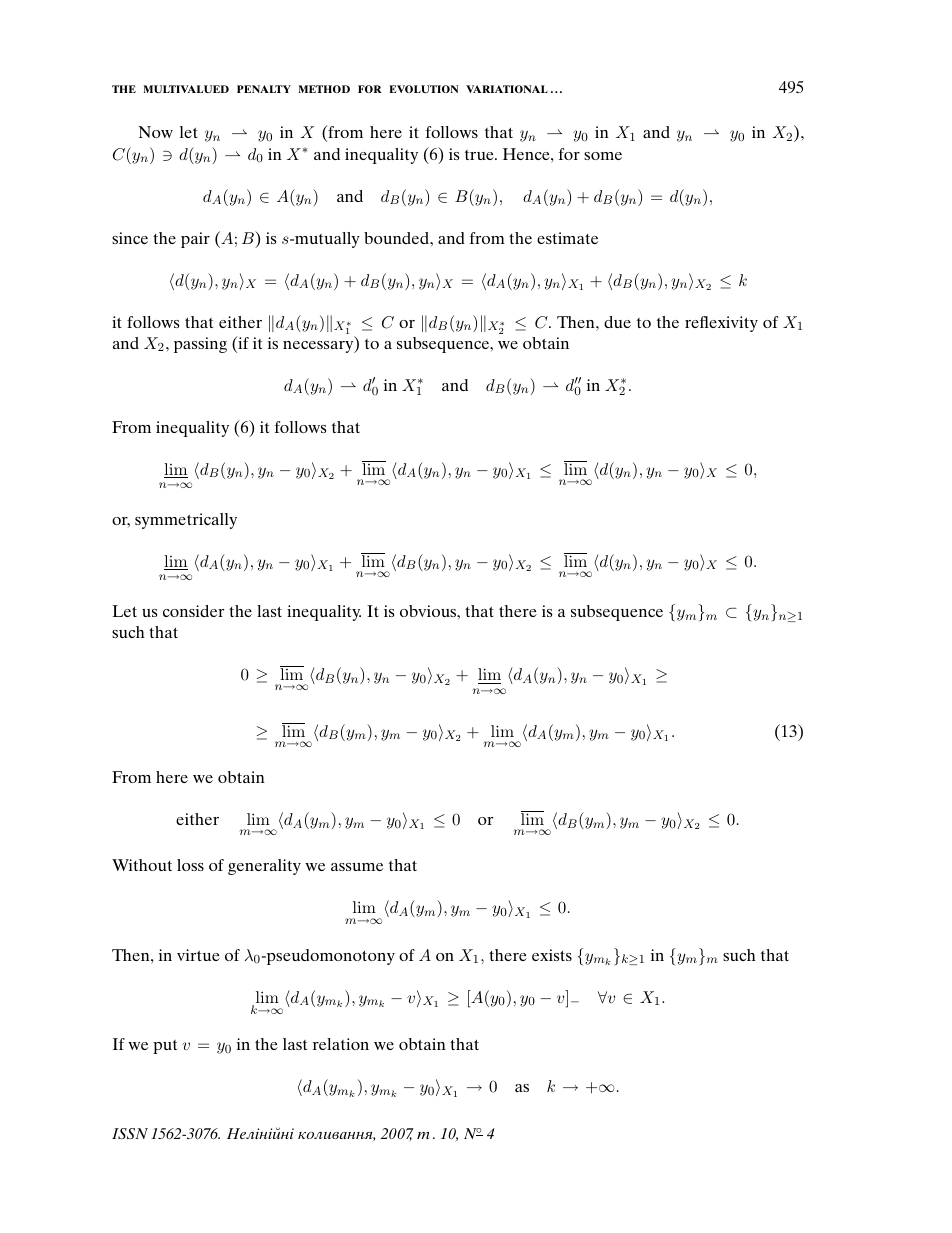 The image size is (952, 1233). What do you see at coordinates (552, 955) in the screenshot?
I see `exists` at bounding box center [552, 955].
